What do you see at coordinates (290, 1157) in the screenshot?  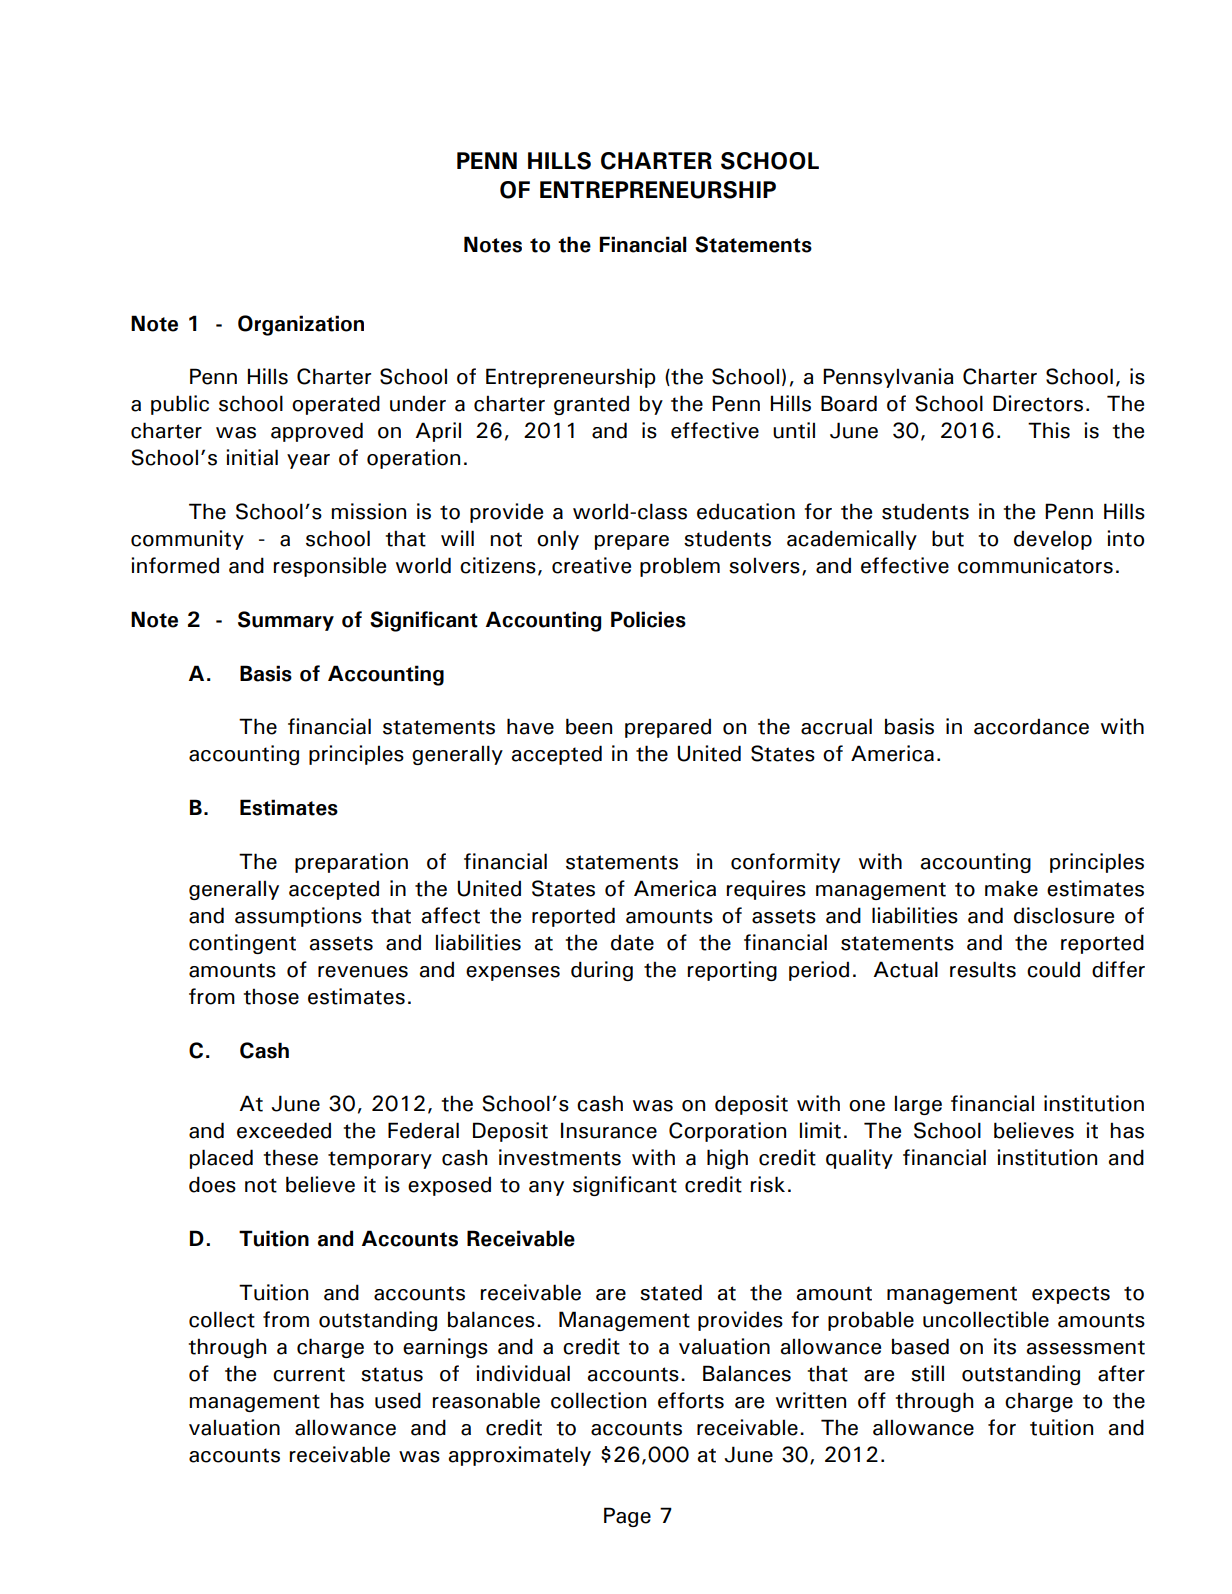 I see `these` at bounding box center [290, 1157].
